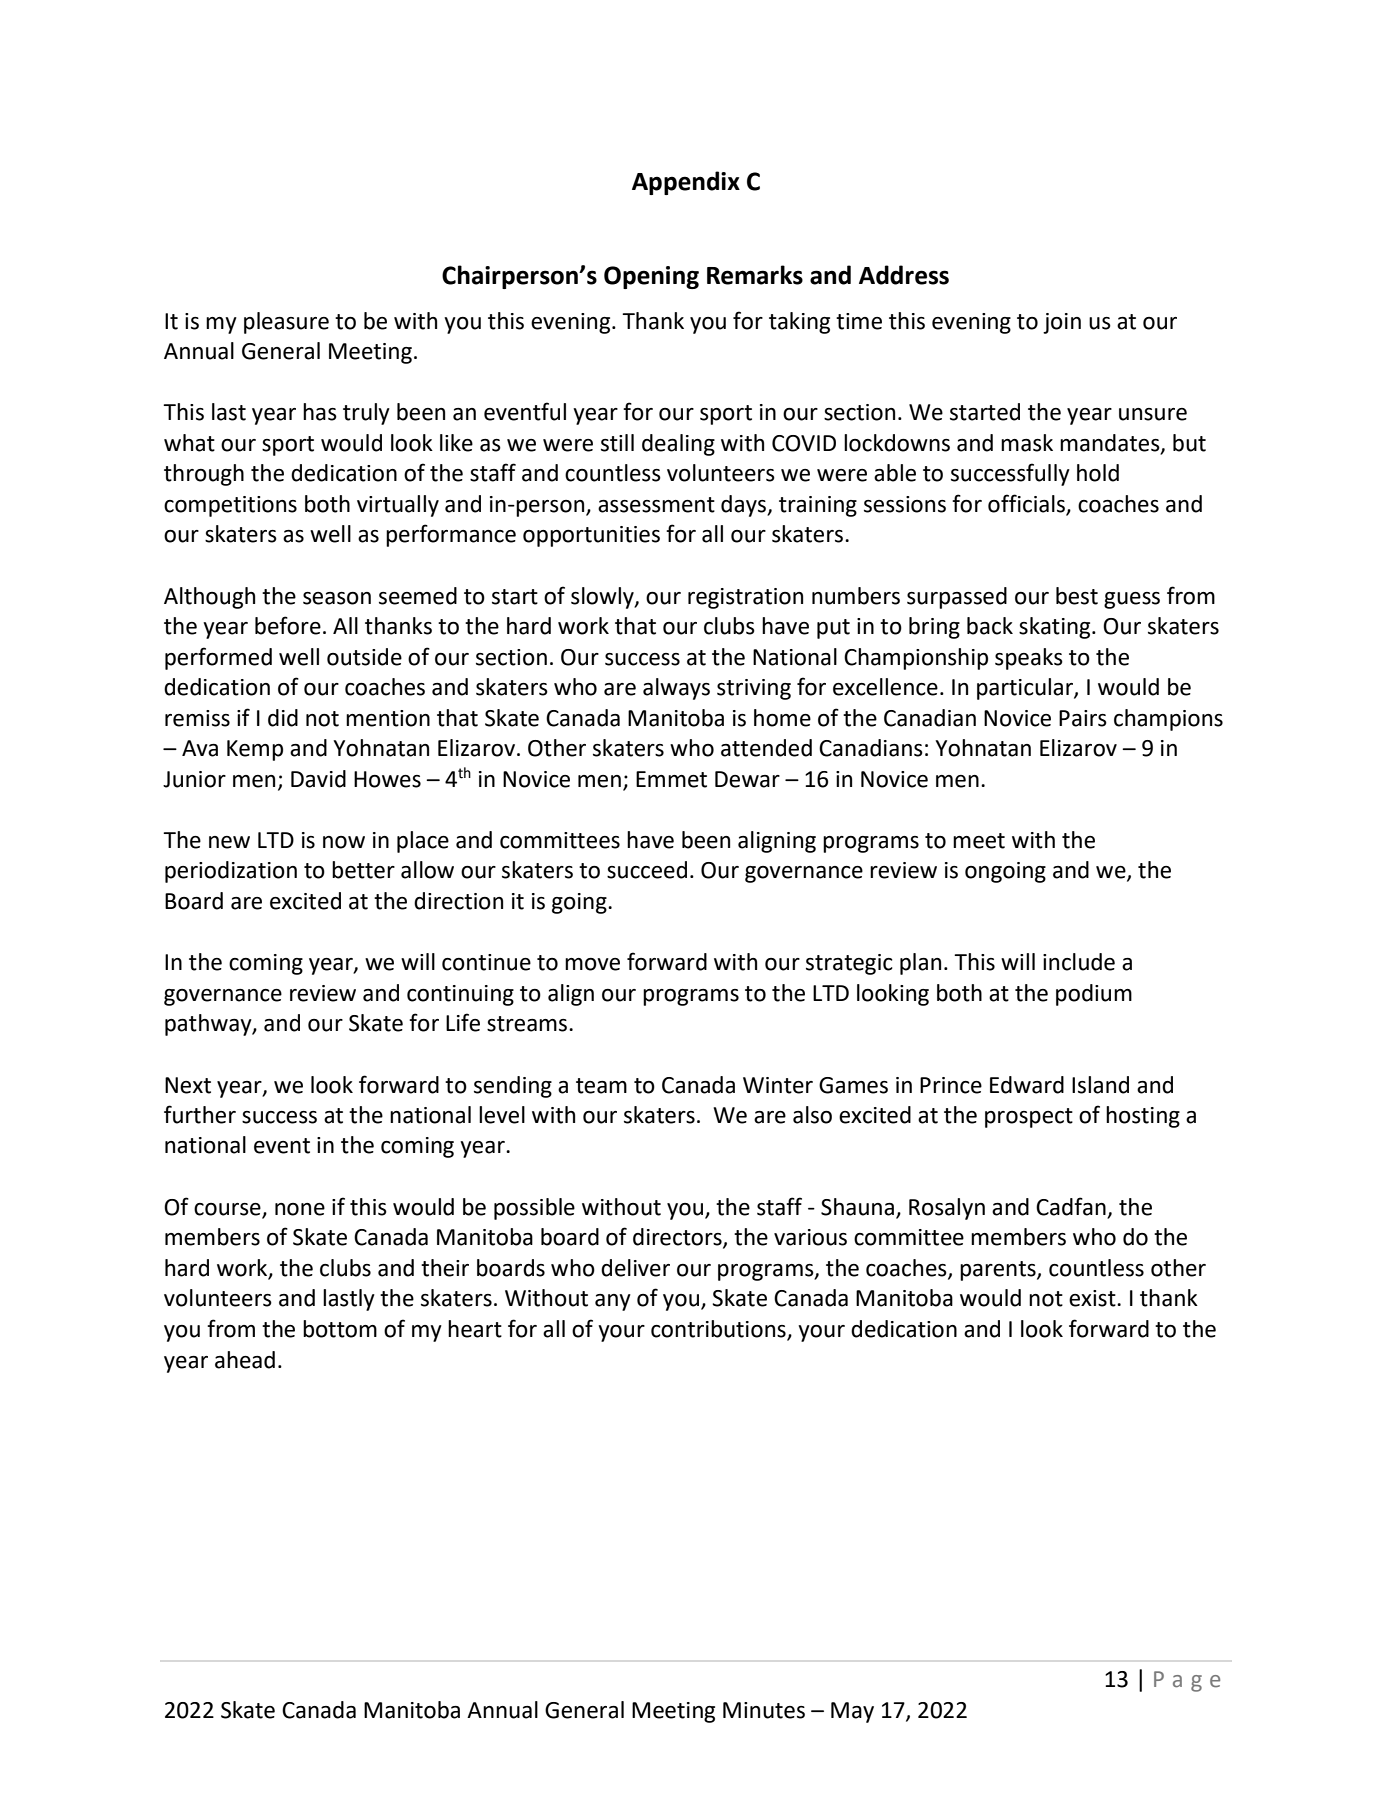 The image size is (1392, 1802). I want to click on join, so click(1062, 323).
